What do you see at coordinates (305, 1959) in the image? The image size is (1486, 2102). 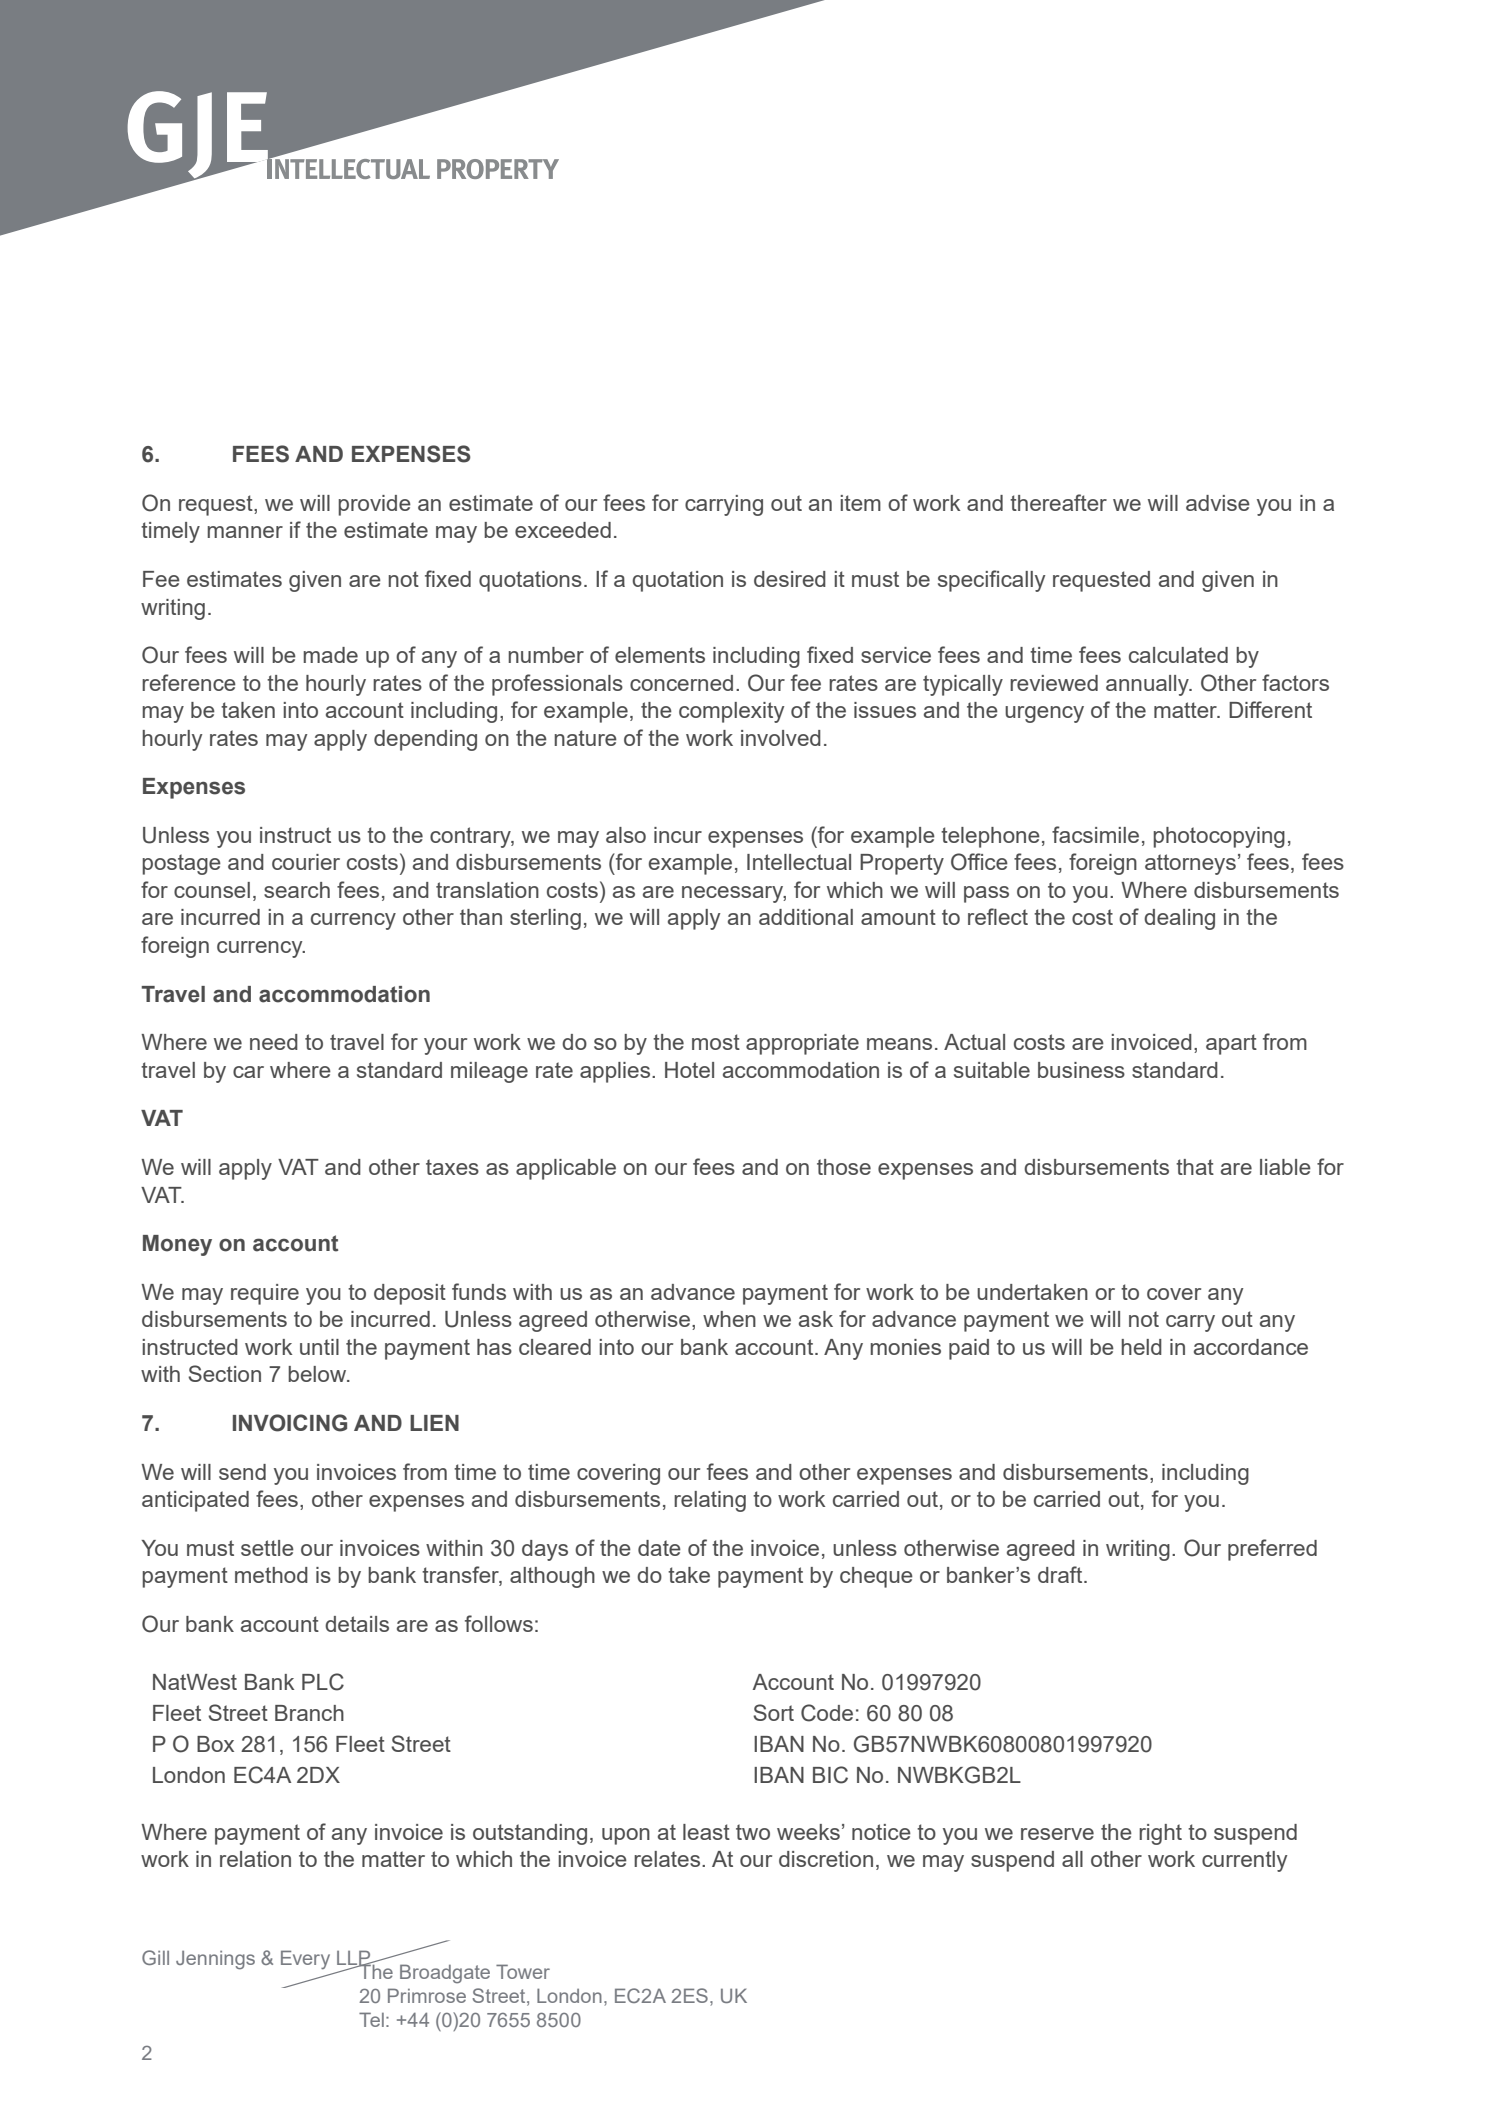 I see `Every` at bounding box center [305, 1959].
